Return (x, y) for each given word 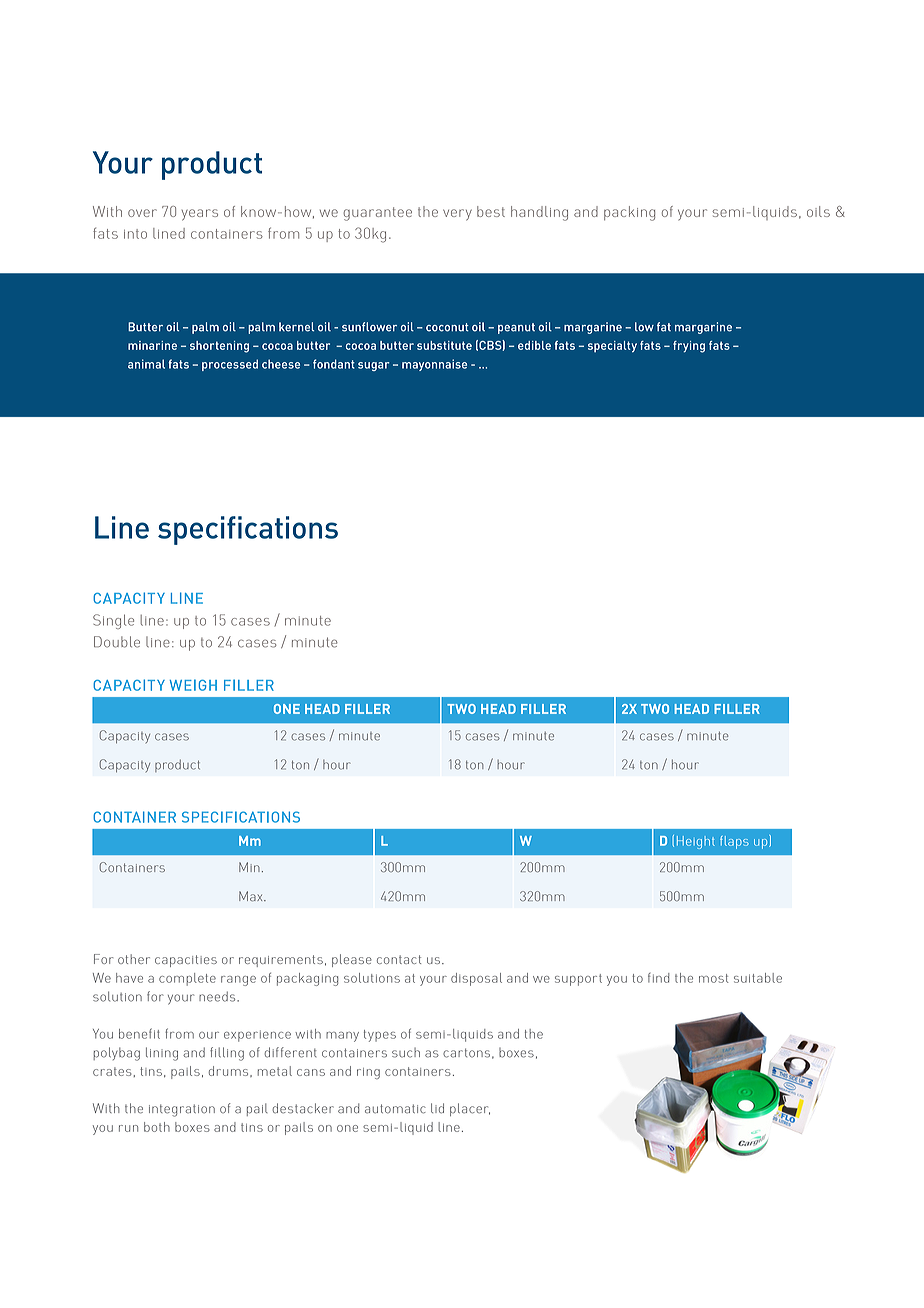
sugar (373, 366)
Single (113, 621)
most (714, 978)
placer (470, 1109)
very (457, 215)
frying (689, 347)
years (200, 215)
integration (182, 1110)
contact (399, 959)
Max (252, 896)
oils (818, 211)
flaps (734, 842)
